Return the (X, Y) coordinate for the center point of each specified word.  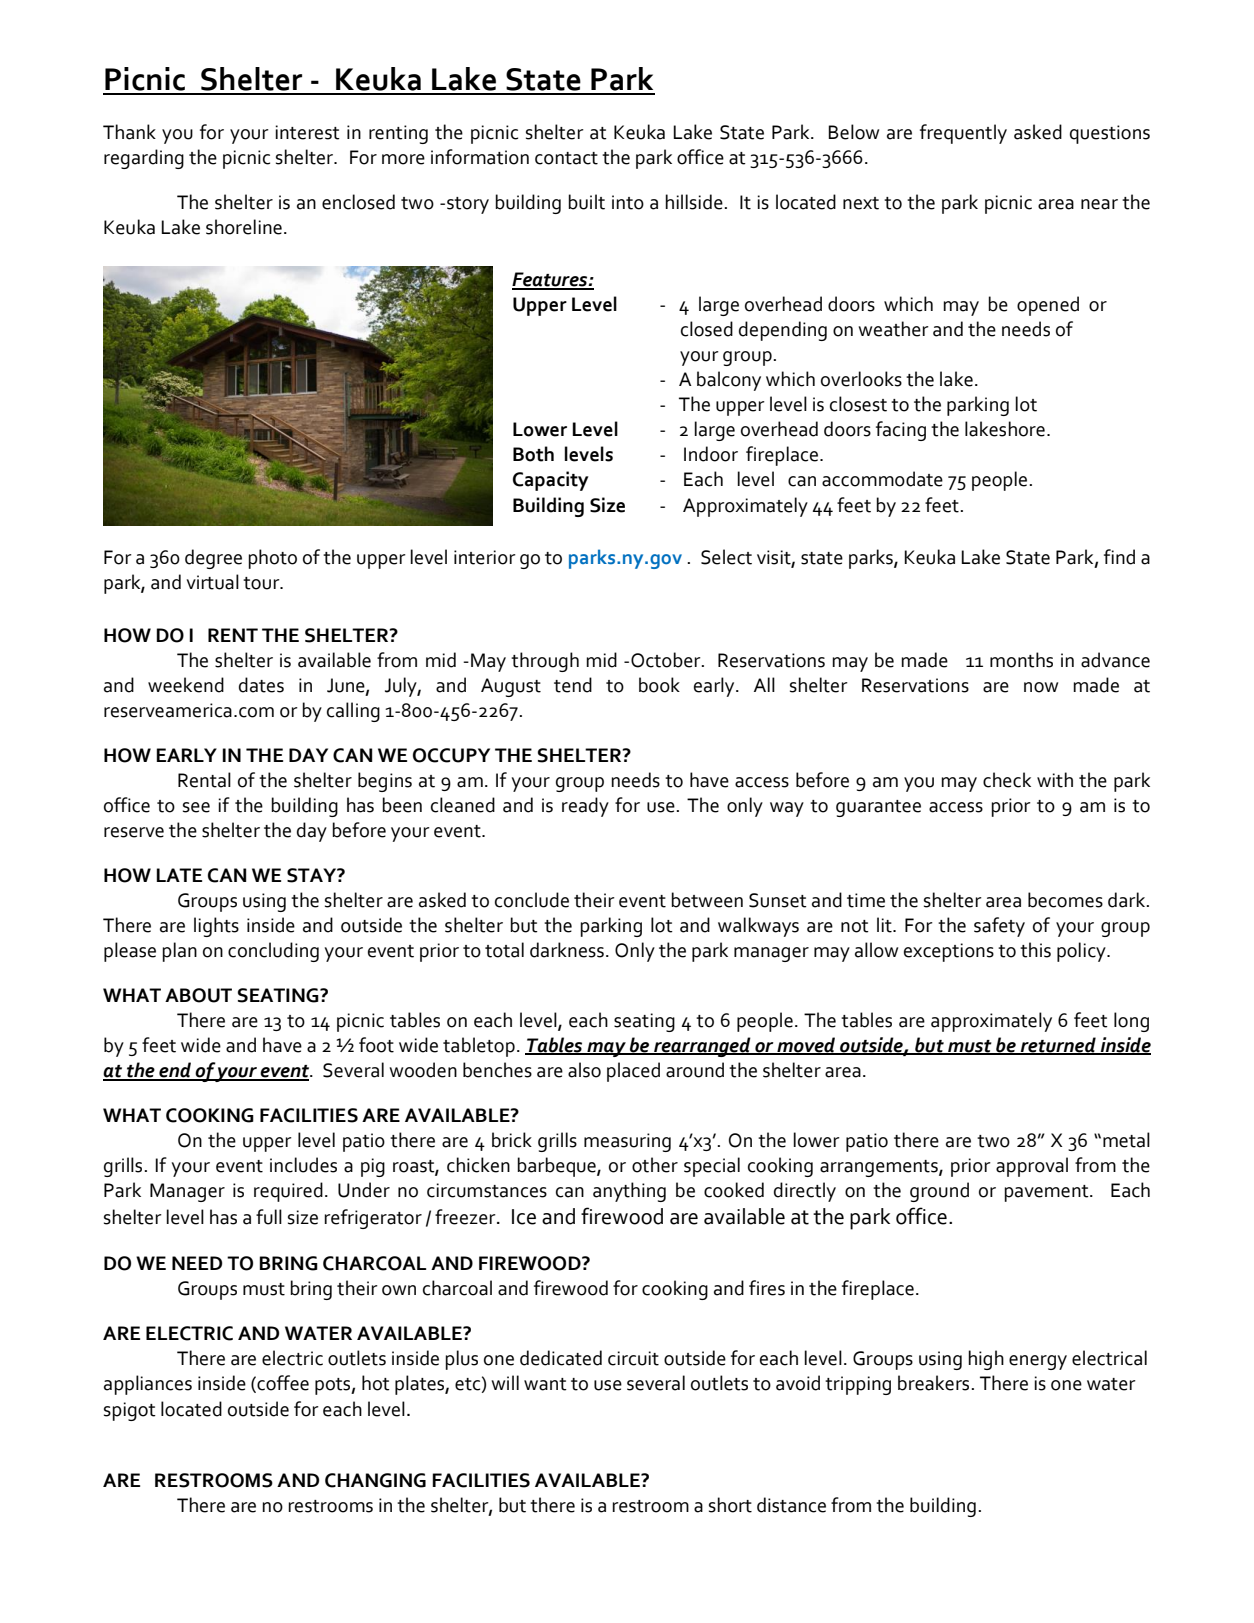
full (269, 1217)
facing (901, 431)
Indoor (711, 454)
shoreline (244, 227)
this (1035, 950)
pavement (1047, 1193)
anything (629, 1192)
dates (261, 685)
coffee (282, 1383)
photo (272, 559)
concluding (273, 952)
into (628, 202)
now (1041, 687)
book (659, 685)
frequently (963, 134)
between (707, 900)
